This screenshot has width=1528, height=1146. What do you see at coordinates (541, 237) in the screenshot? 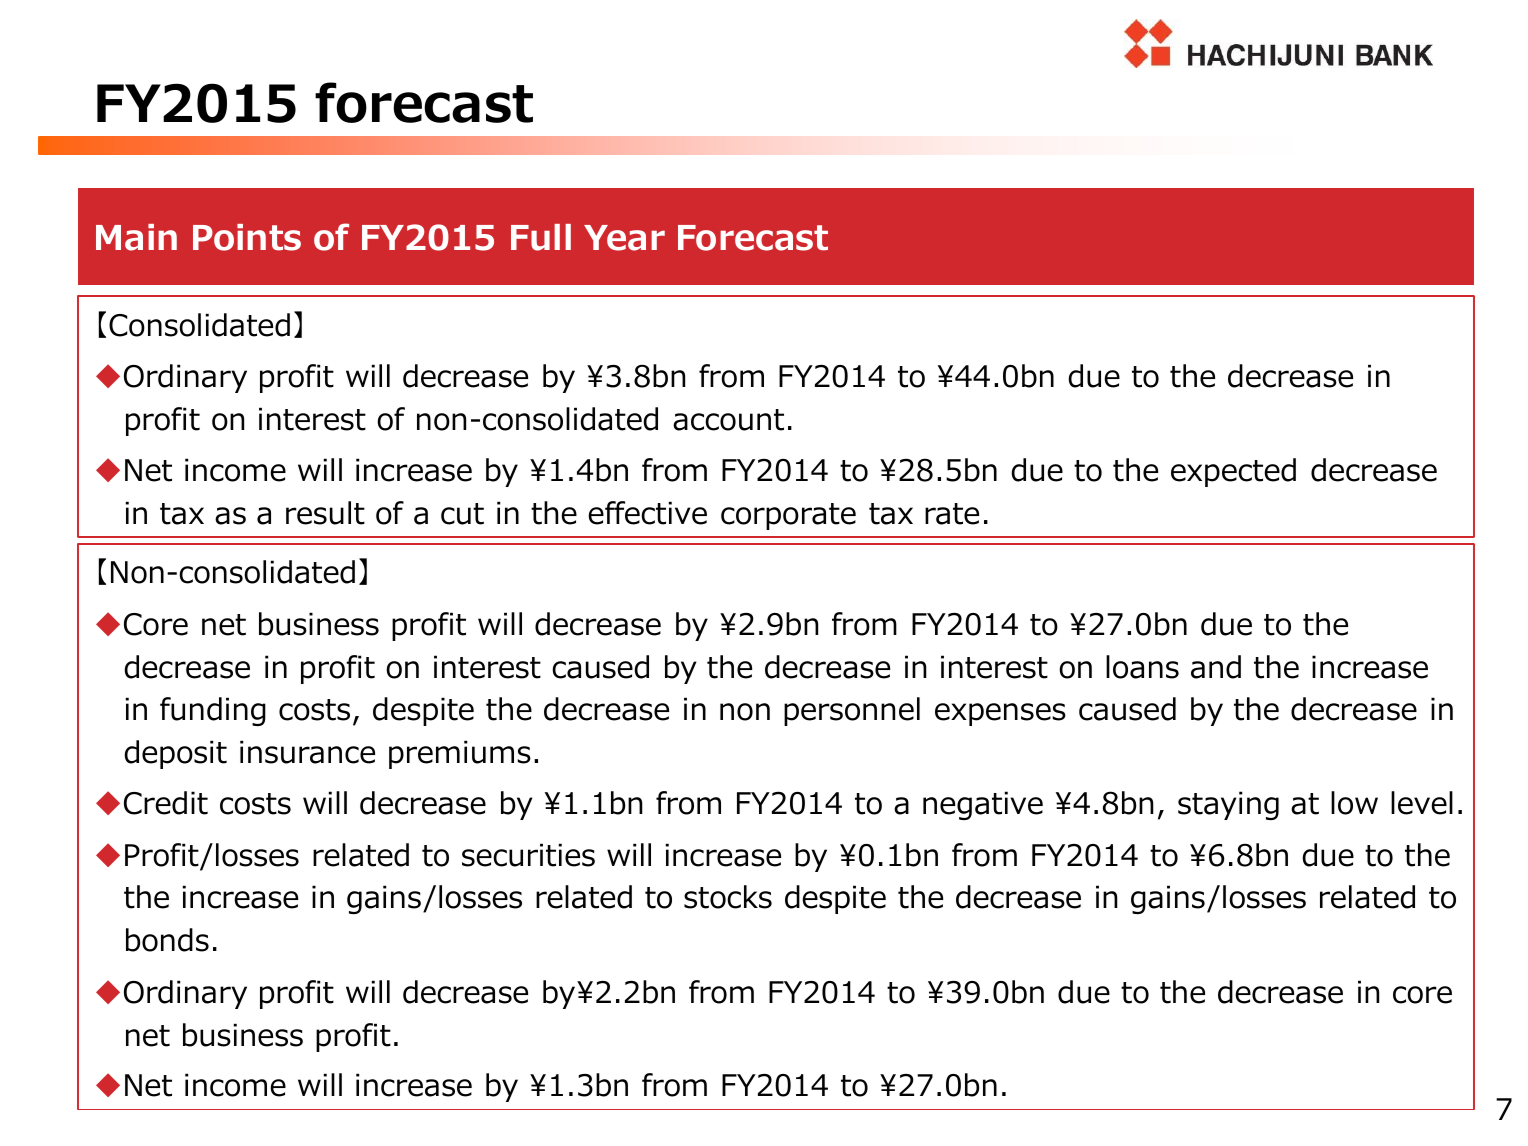
I see `Full` at bounding box center [541, 237].
